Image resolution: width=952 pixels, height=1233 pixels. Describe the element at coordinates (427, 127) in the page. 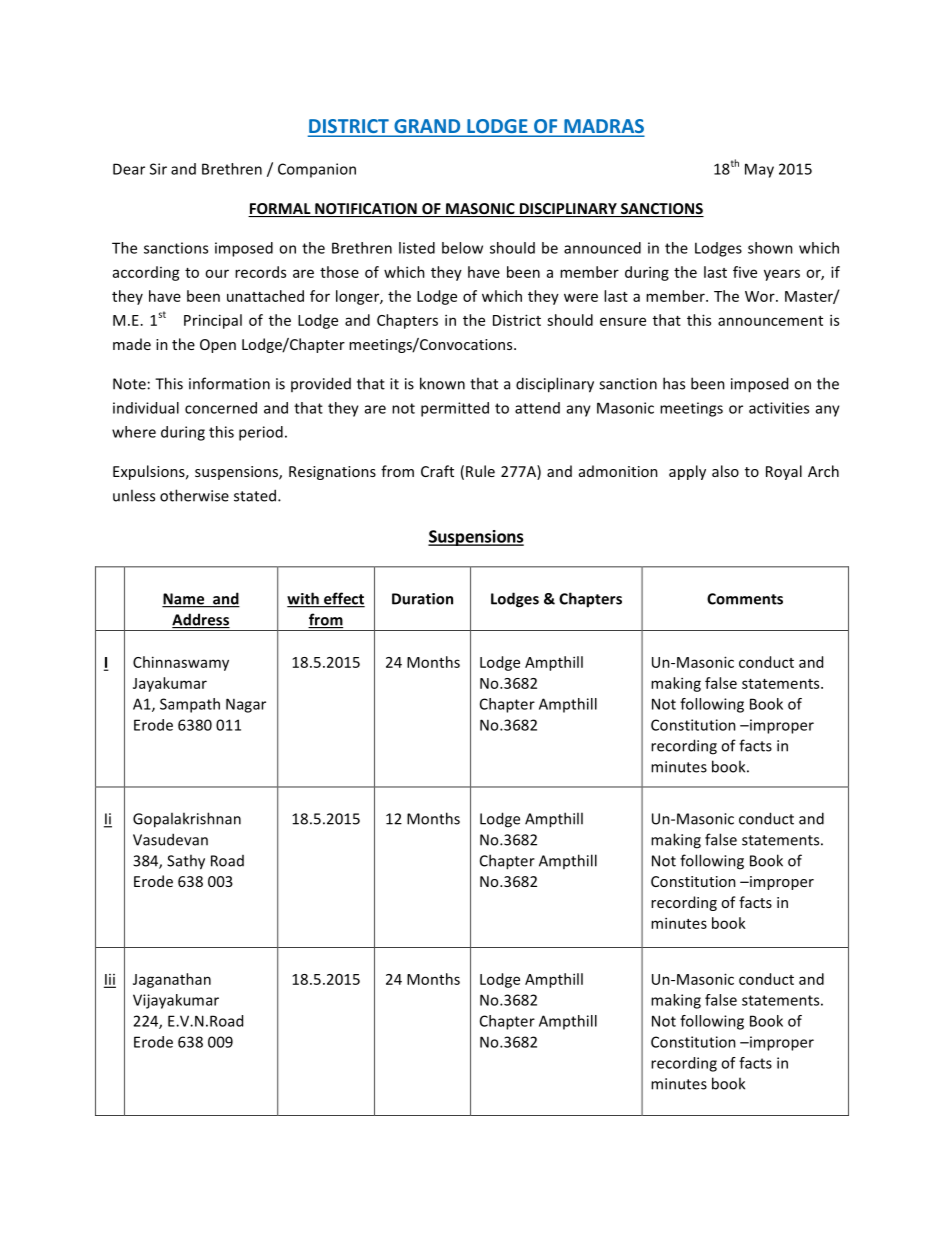

I see `GRAND` at that location.
